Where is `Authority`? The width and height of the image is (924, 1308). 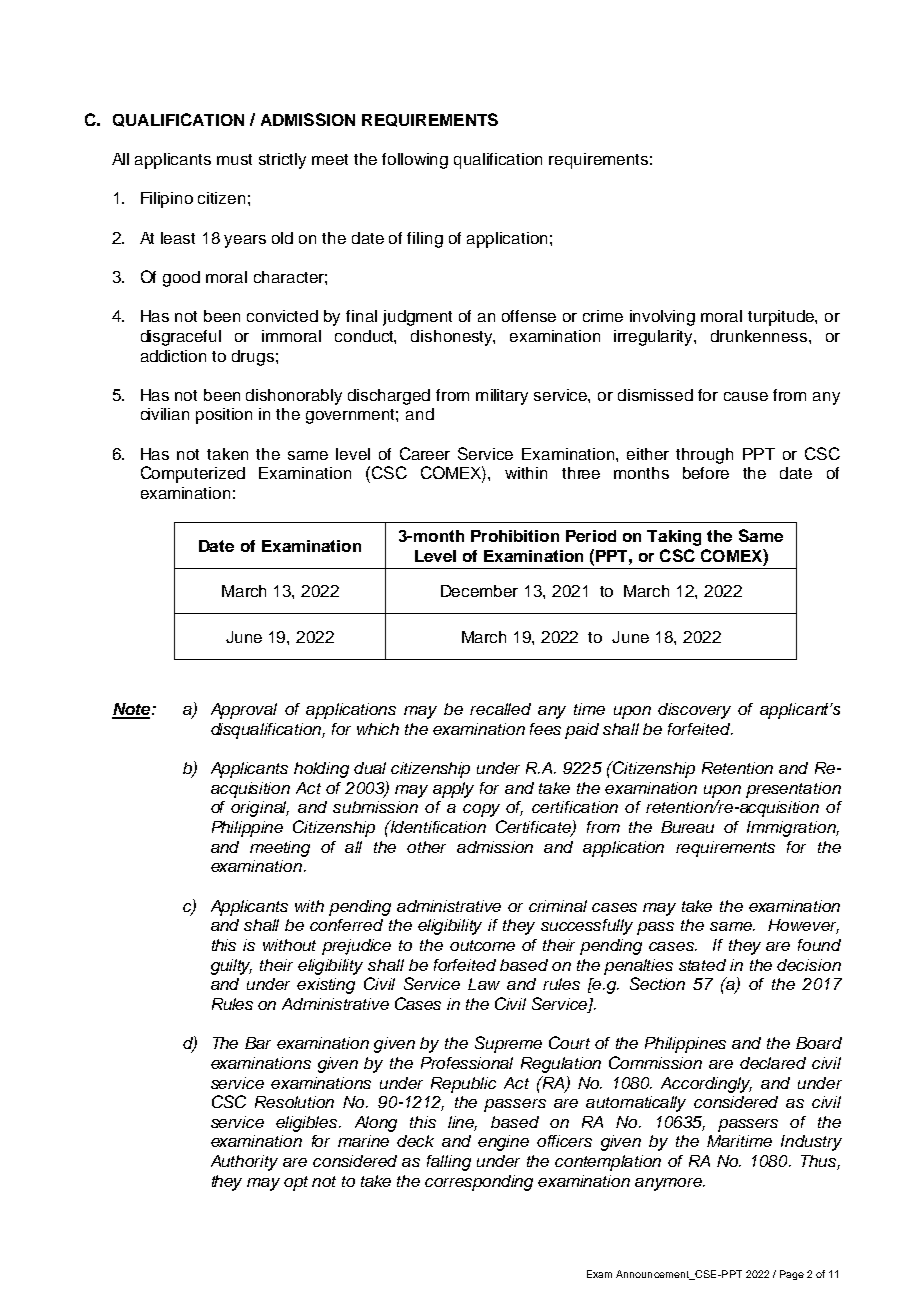
Authority is located at coordinates (244, 1163).
